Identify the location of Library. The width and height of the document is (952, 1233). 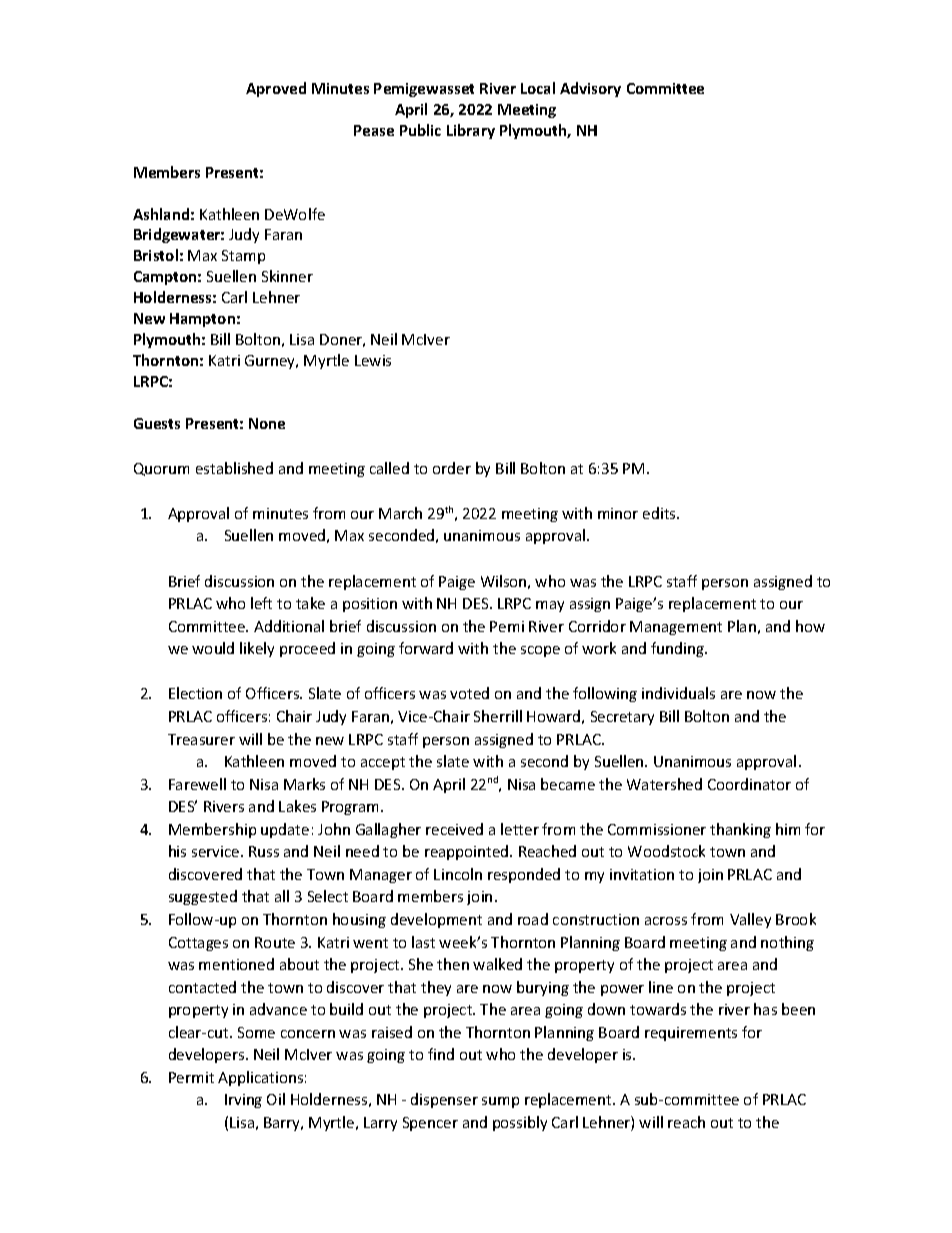
(471, 131).
